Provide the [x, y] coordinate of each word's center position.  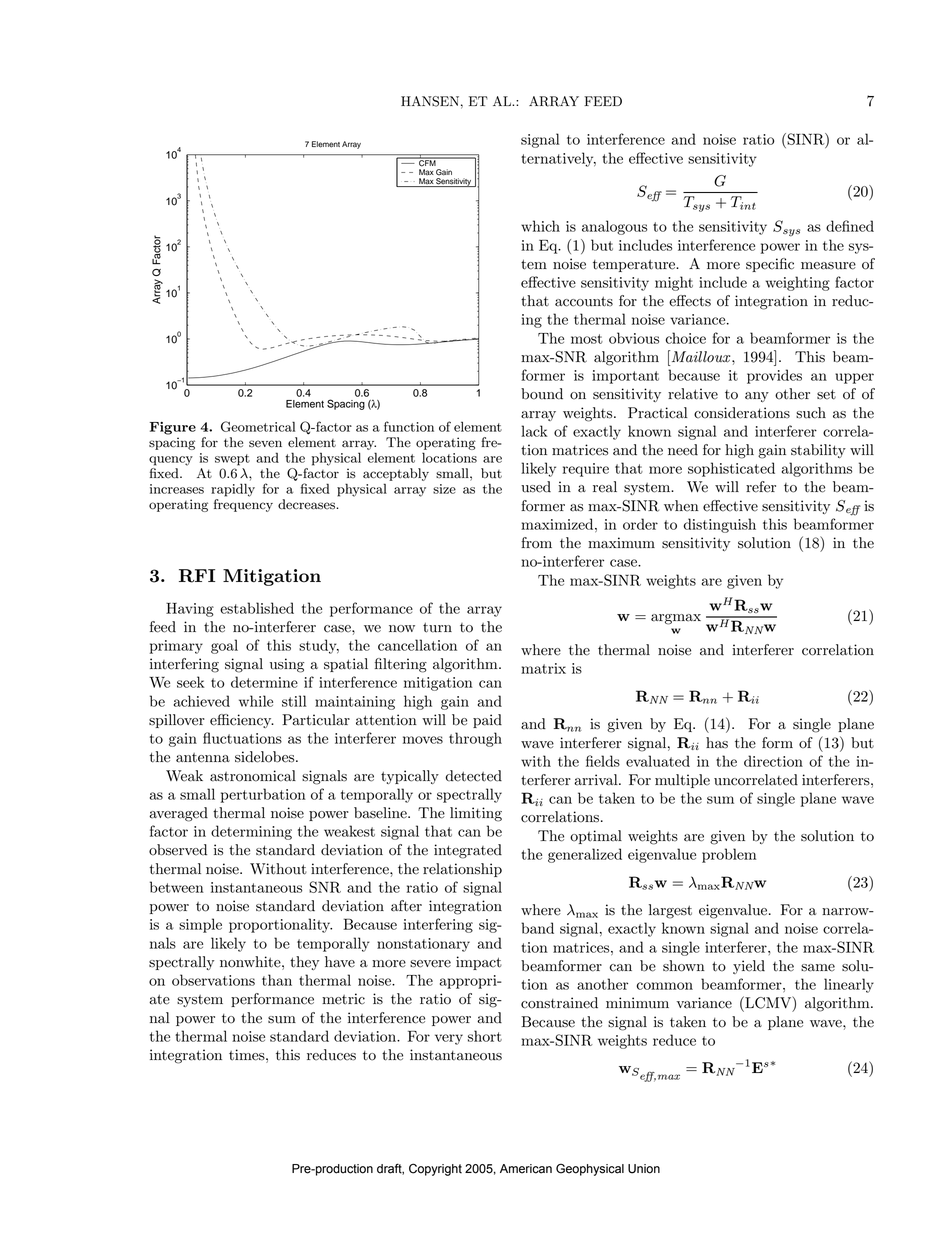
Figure [173, 428]
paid [487, 721]
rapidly [233, 490]
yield [749, 967]
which [540, 226]
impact [479, 963]
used [536, 487]
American [526, 1169]
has [717, 743]
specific [770, 265]
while [256, 701]
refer [761, 487]
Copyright [435, 1169]
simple [200, 925]
